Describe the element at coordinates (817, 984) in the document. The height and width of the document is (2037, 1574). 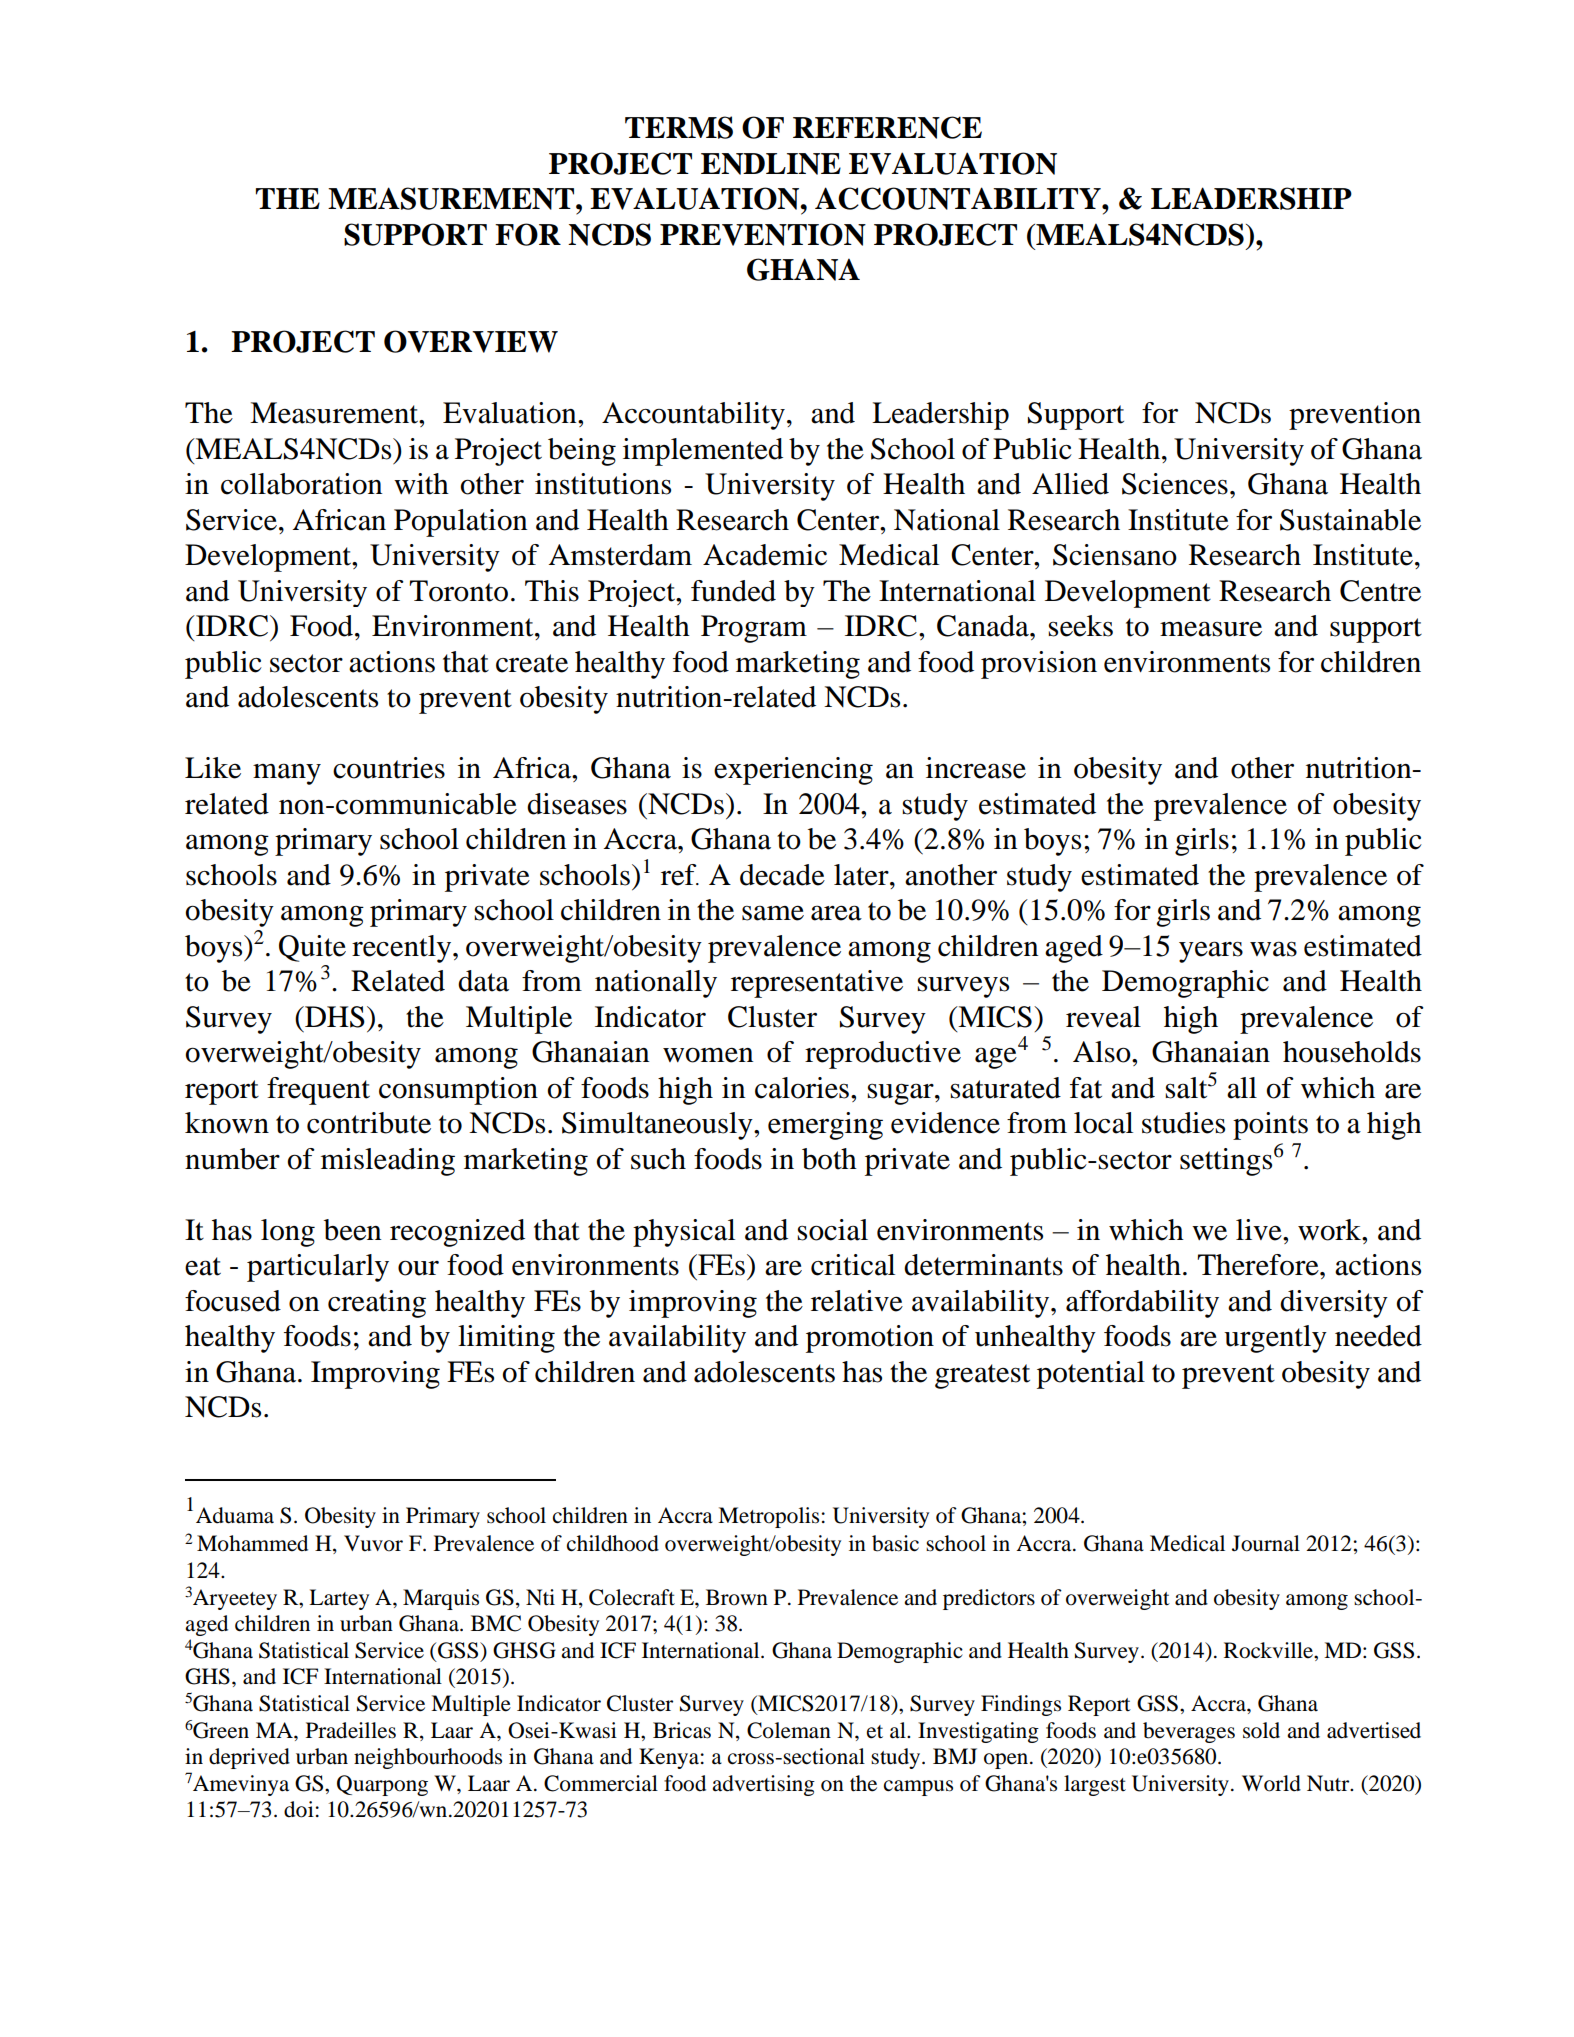
I see `representative` at that location.
